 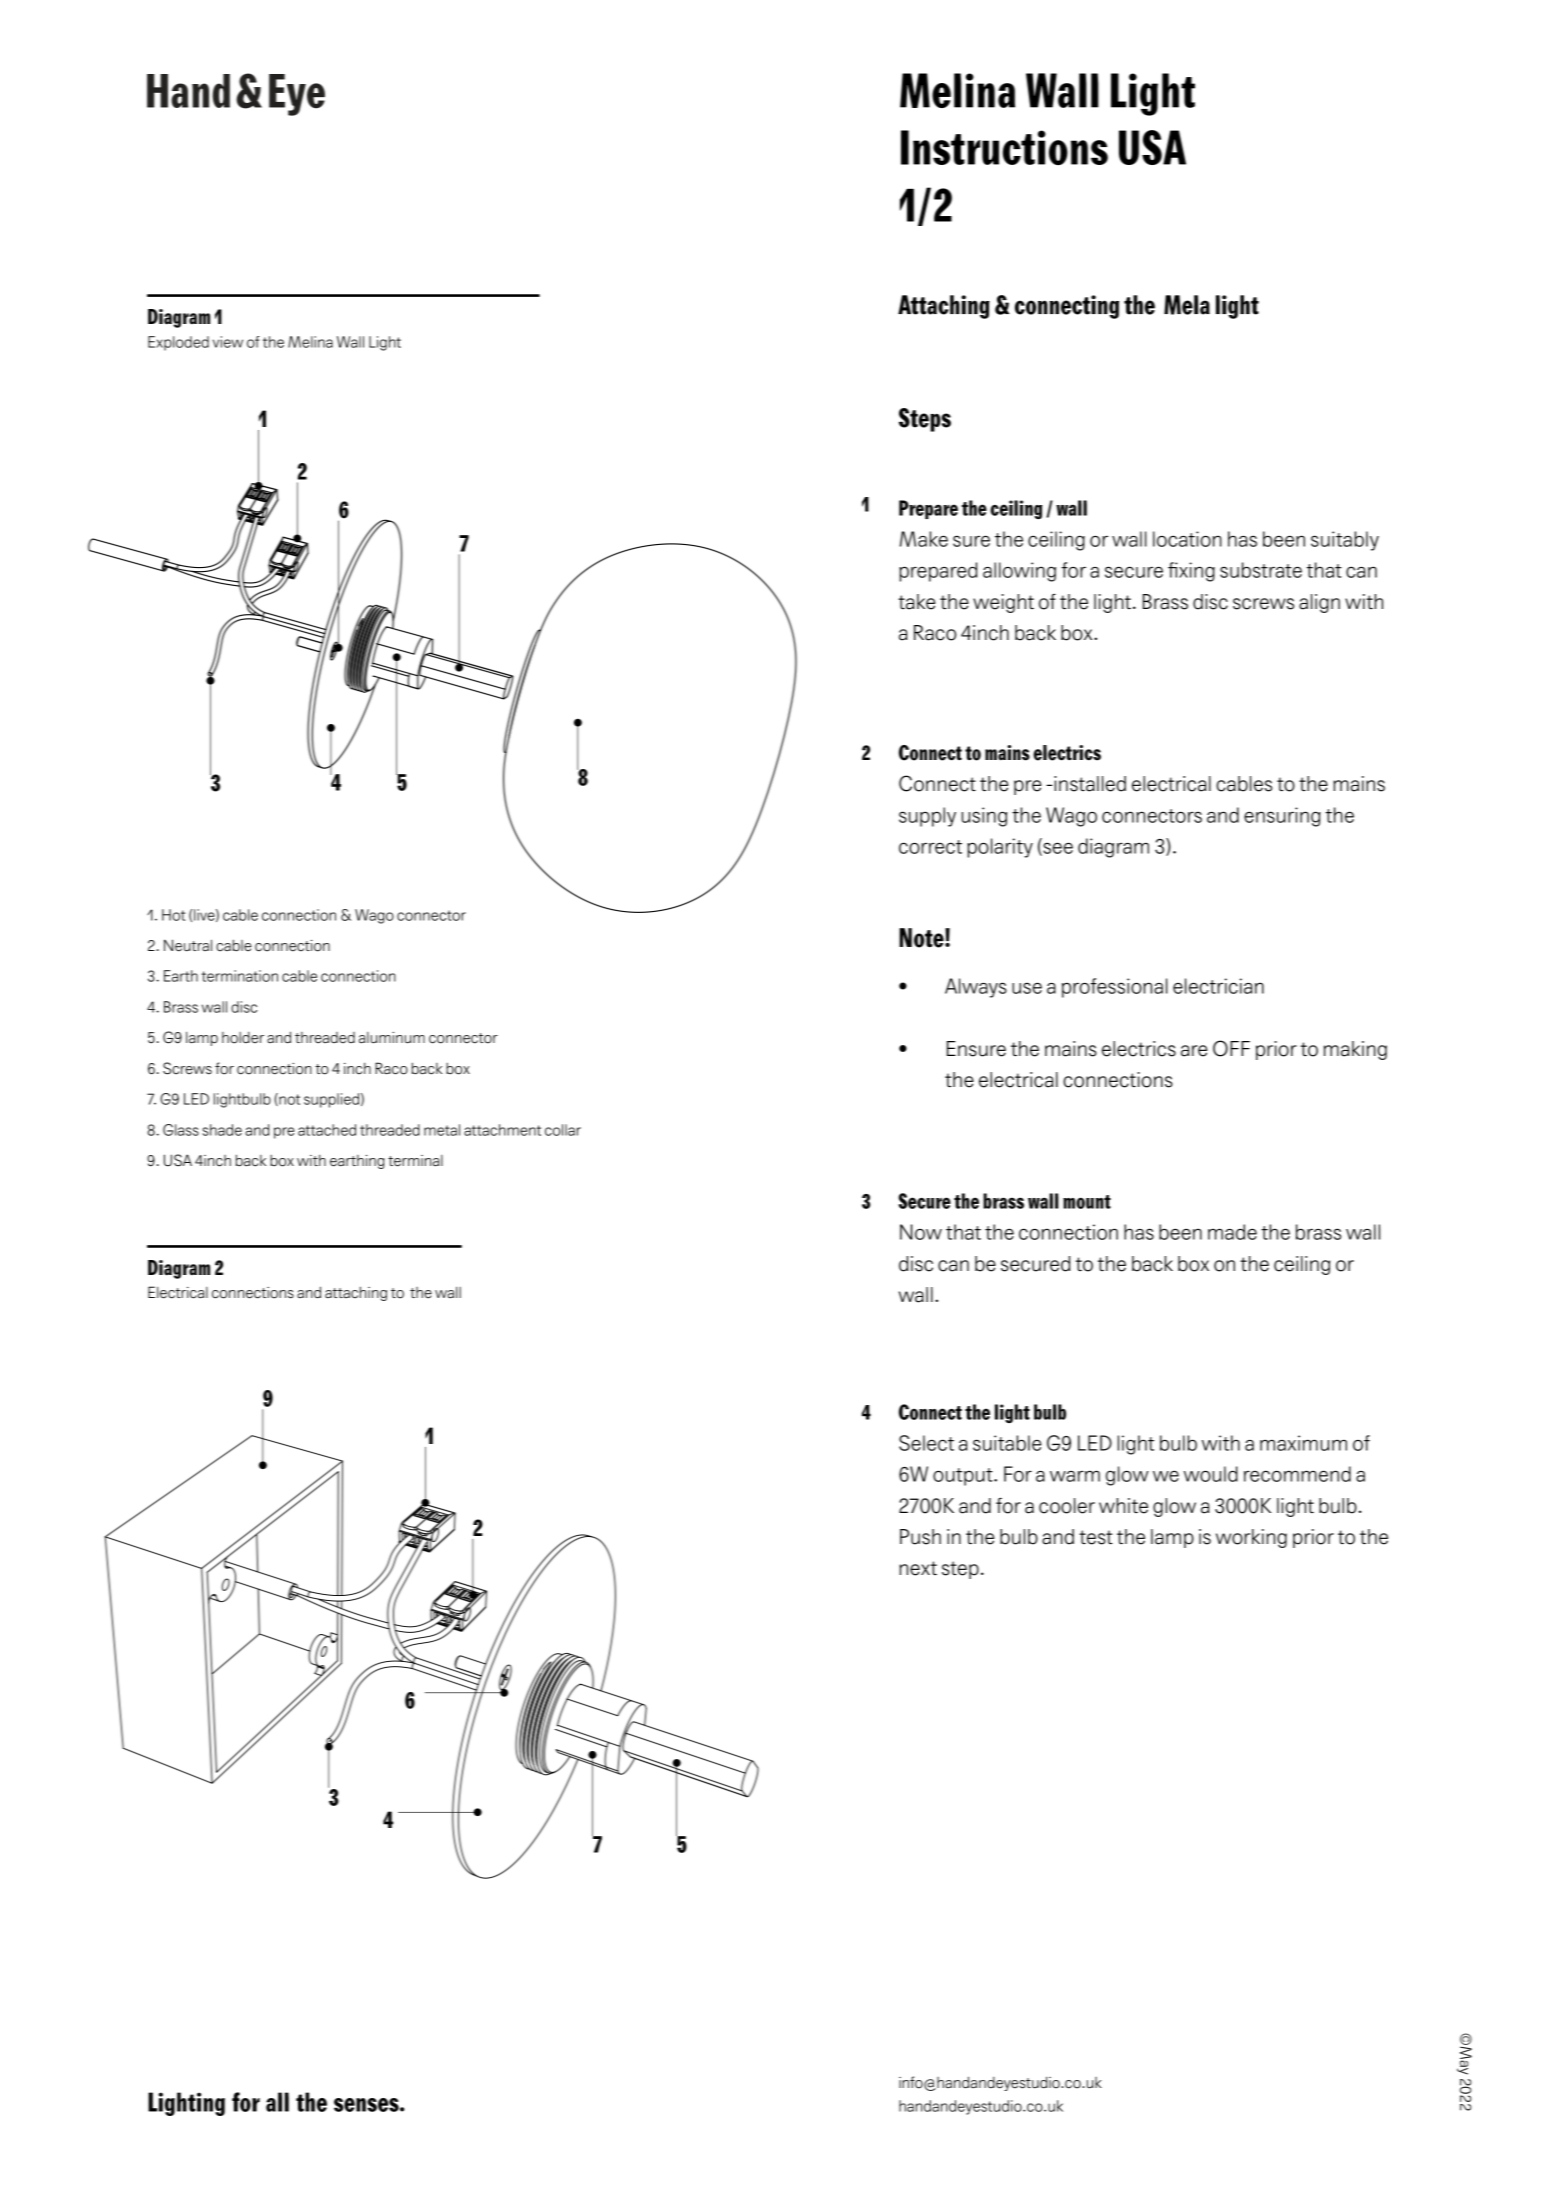 What do you see at coordinates (1187, 305) in the page?
I see `Mela` at bounding box center [1187, 305].
